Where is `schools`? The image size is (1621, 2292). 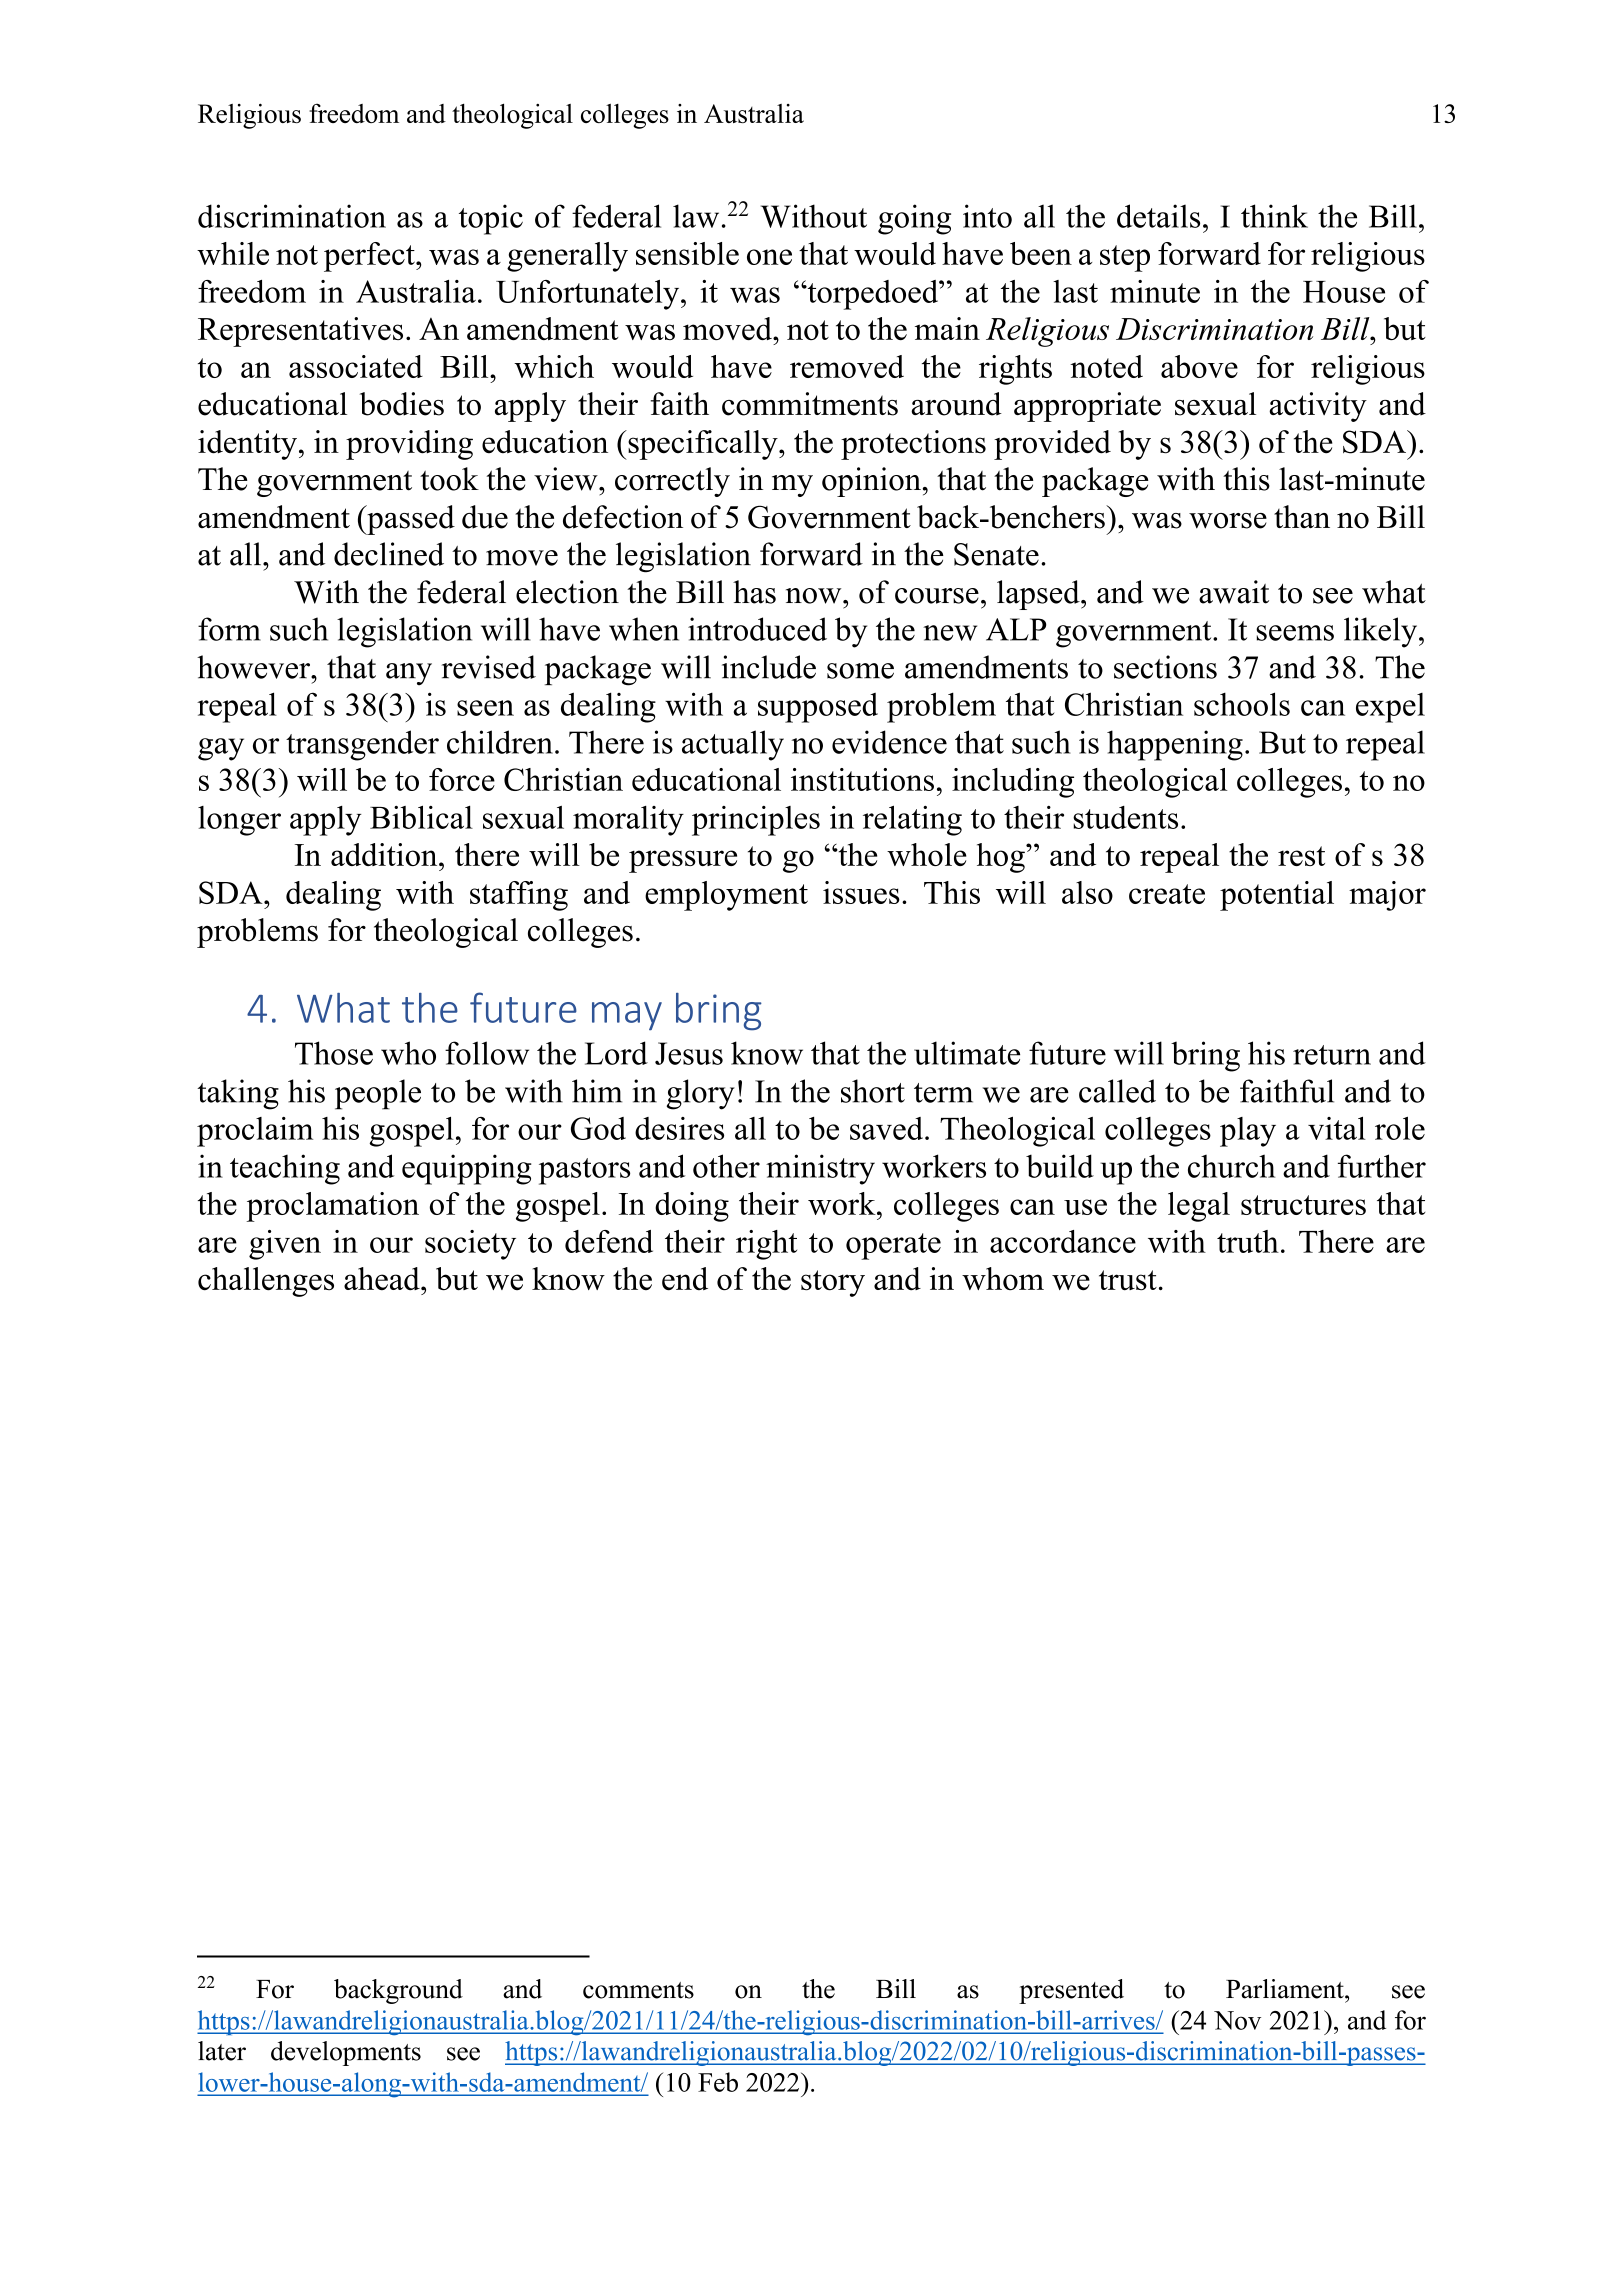
schools is located at coordinates (1242, 704).
